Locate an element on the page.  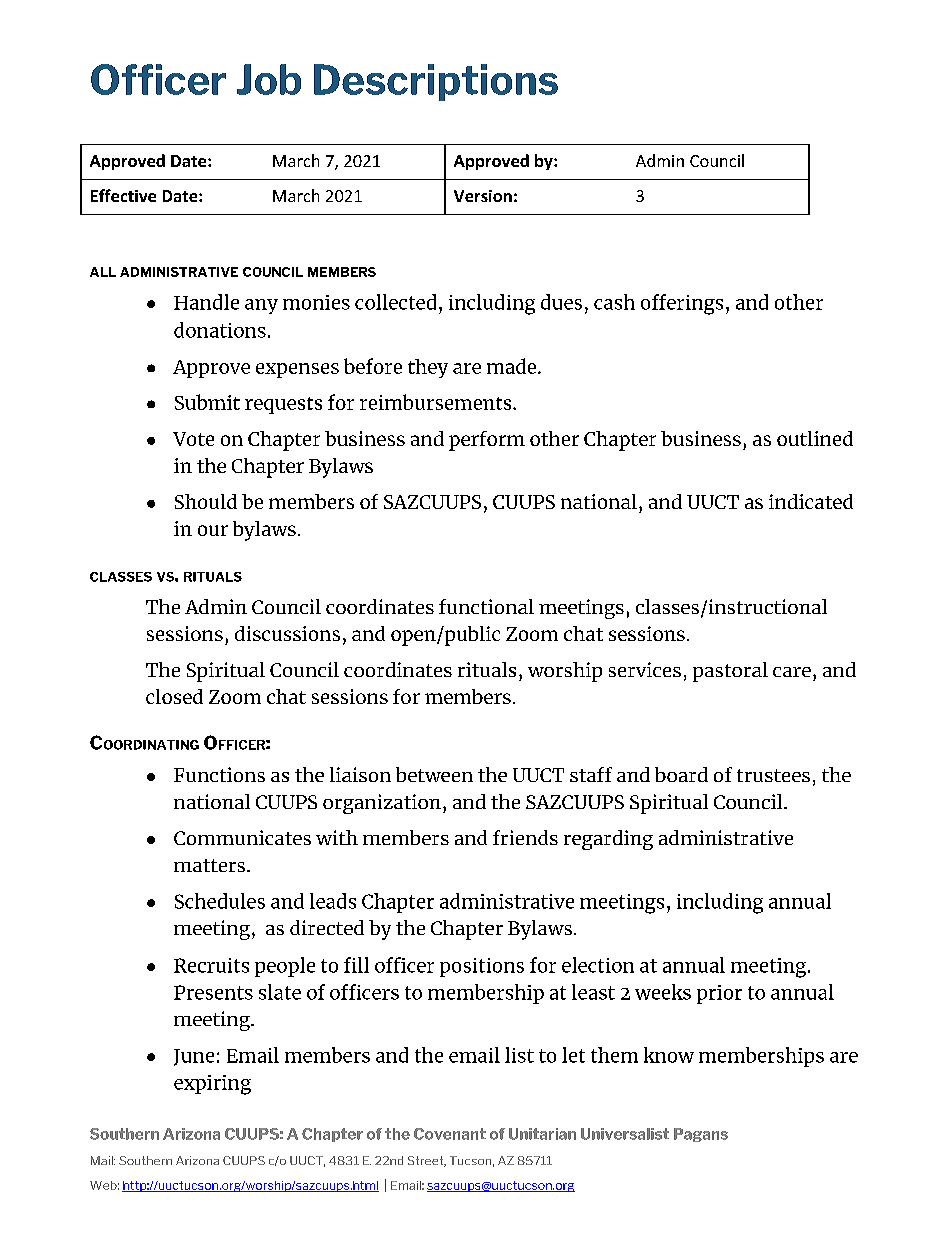
Submit is located at coordinates (207, 402).
